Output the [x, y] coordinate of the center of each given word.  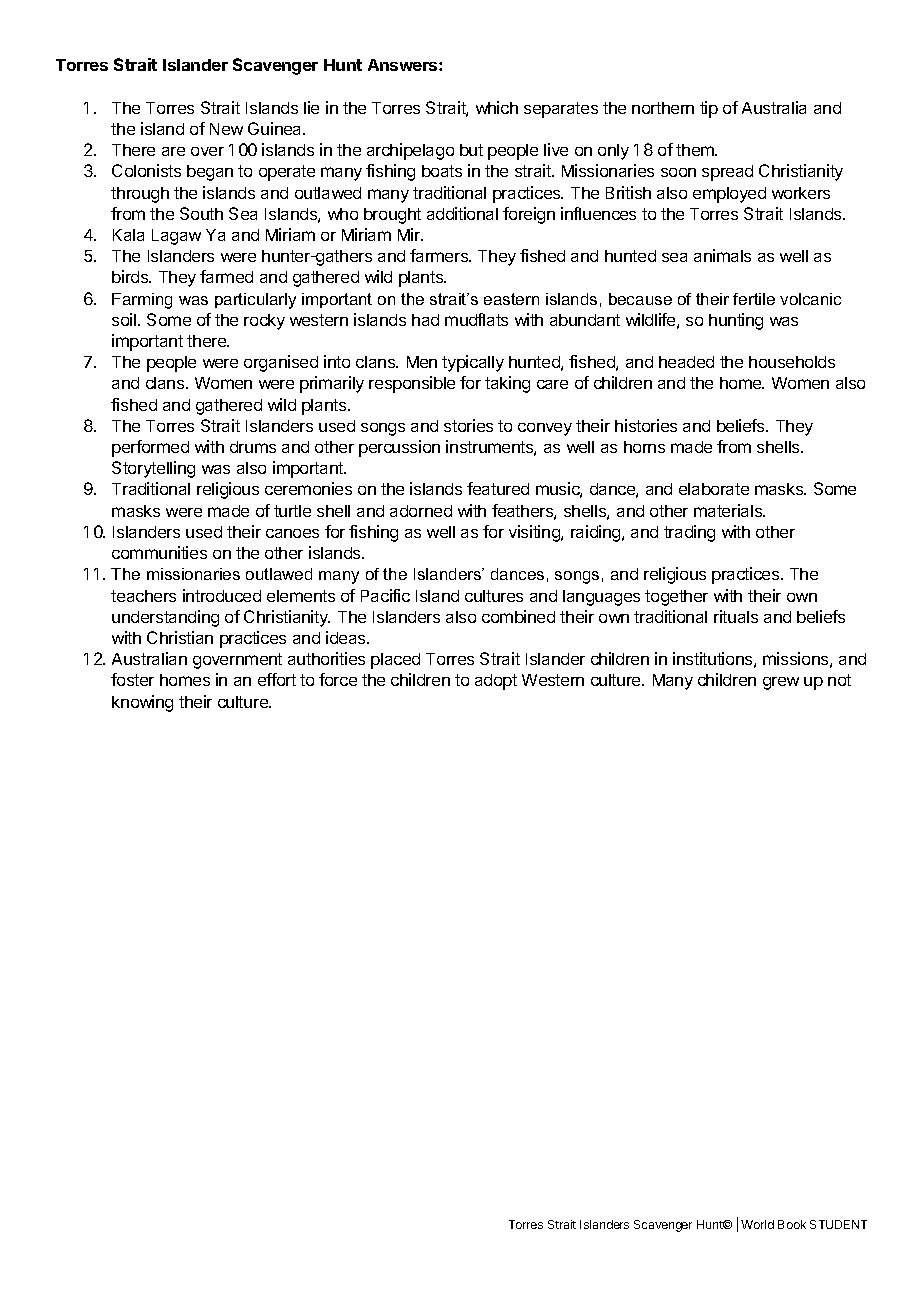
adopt [496, 682]
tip [709, 109]
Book [792, 1224]
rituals [736, 616]
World [757, 1224]
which [497, 107]
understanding [165, 618]
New [226, 129]
